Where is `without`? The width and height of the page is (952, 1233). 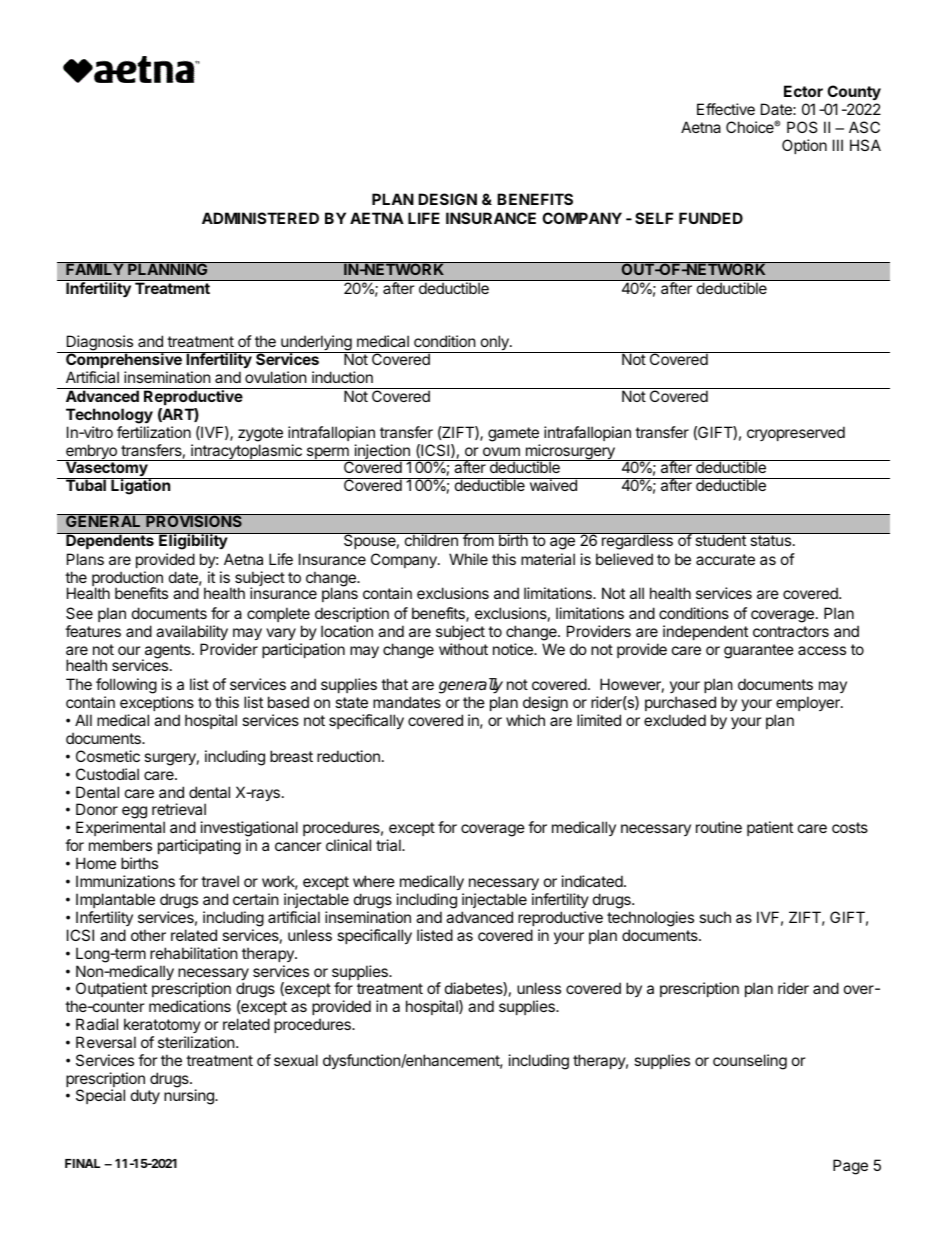
without is located at coordinates (463, 649).
